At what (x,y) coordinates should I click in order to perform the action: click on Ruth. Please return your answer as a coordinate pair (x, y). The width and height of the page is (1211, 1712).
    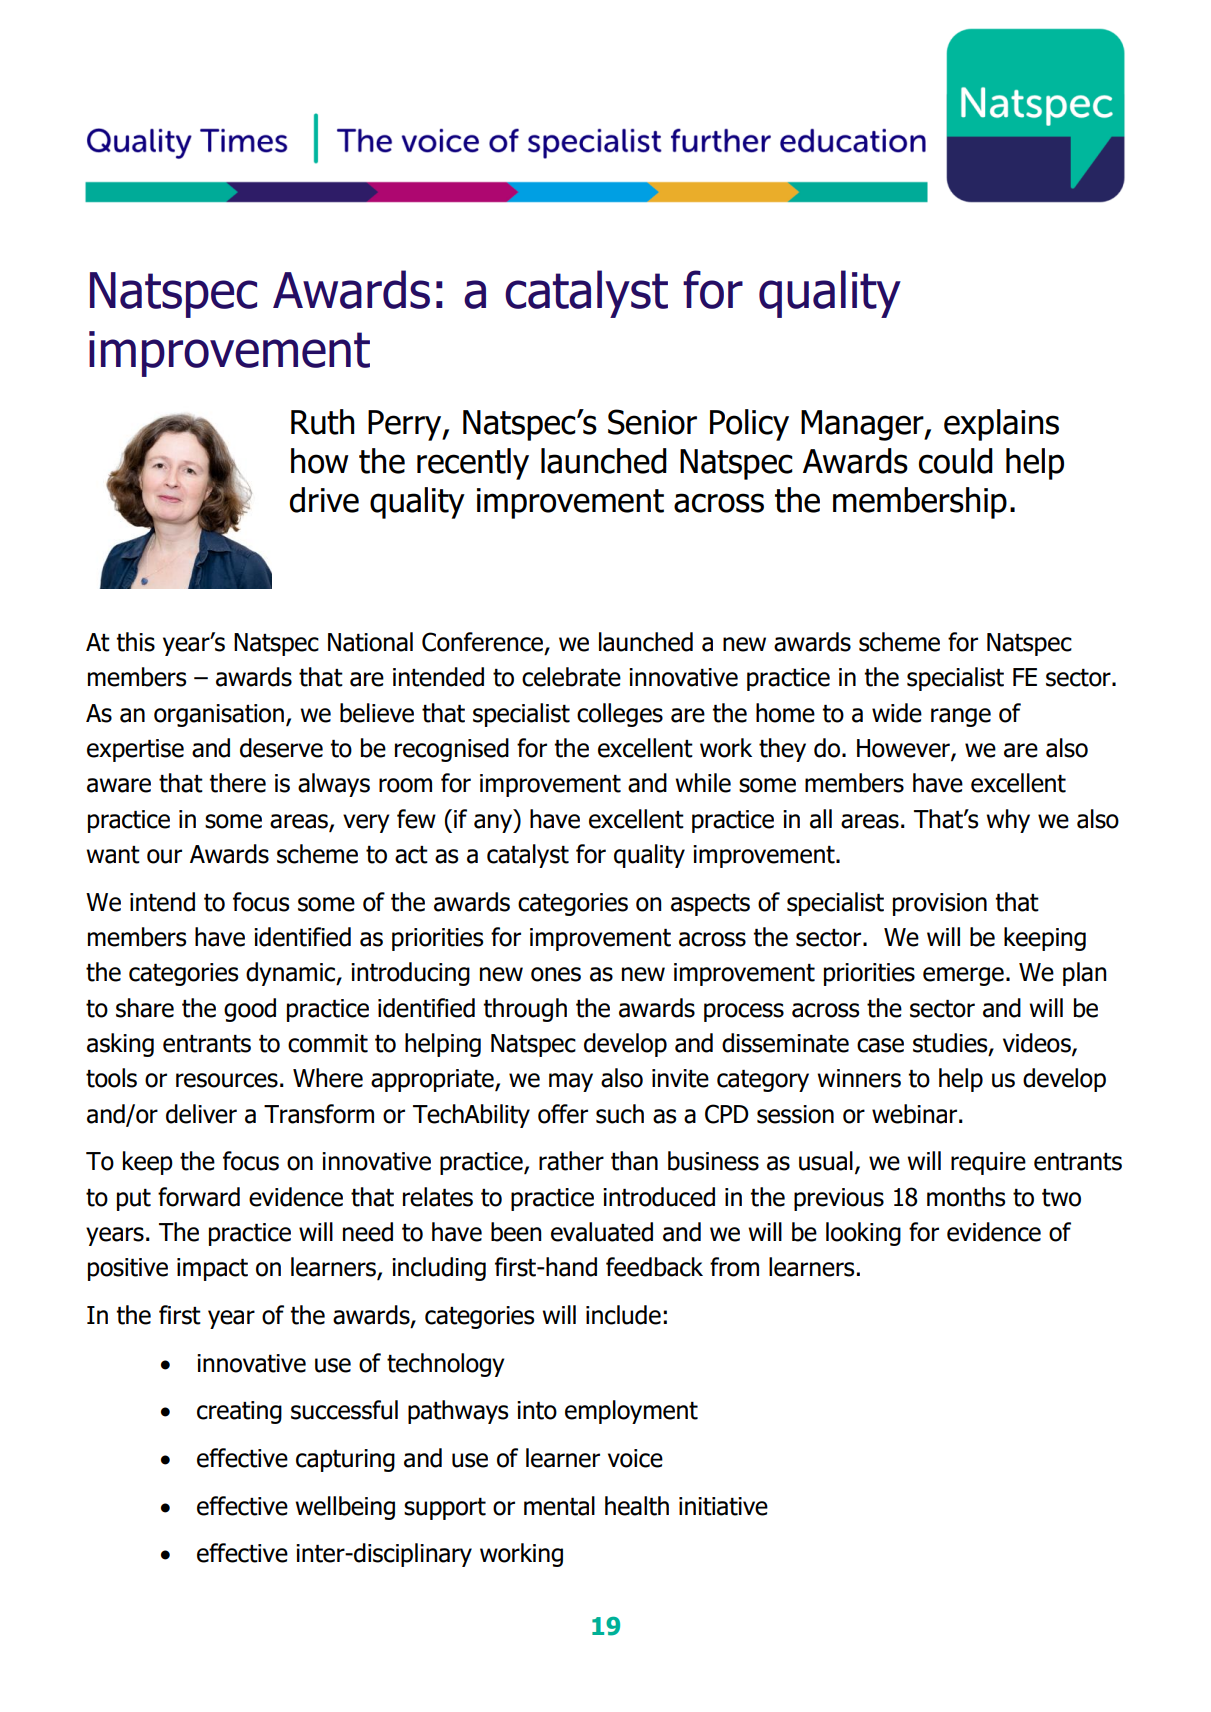
    Looking at the image, I should click on (323, 422).
